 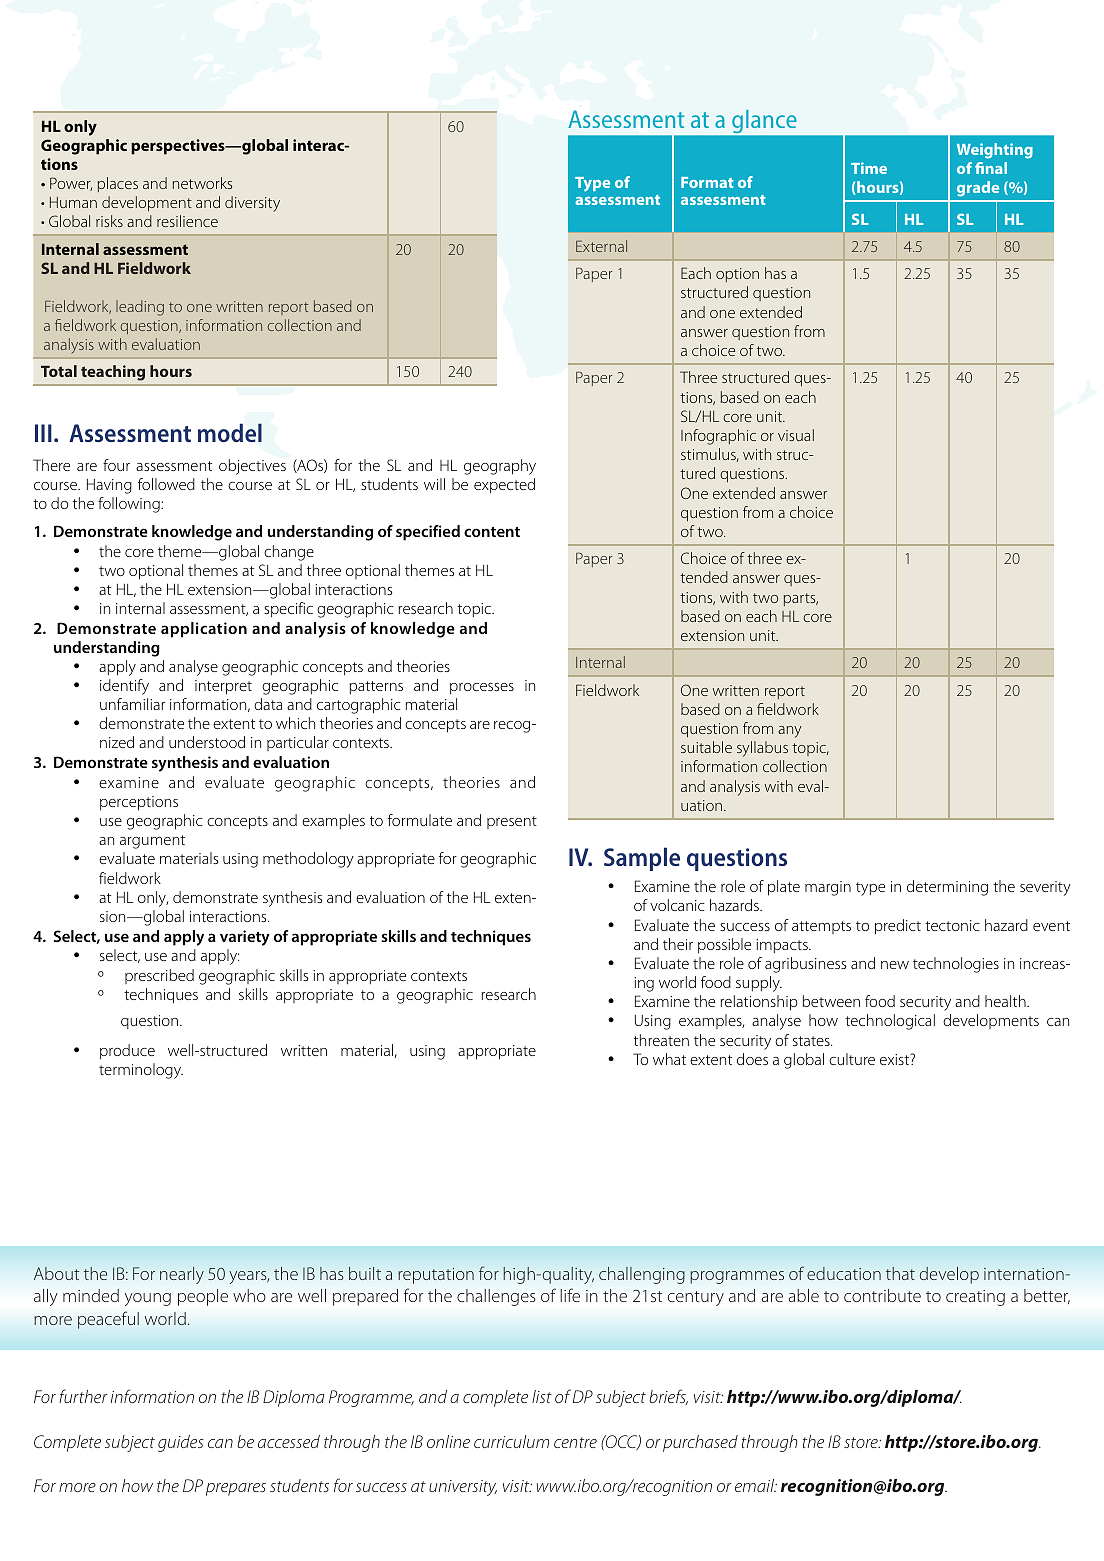 I want to click on guides, so click(x=181, y=1443).
